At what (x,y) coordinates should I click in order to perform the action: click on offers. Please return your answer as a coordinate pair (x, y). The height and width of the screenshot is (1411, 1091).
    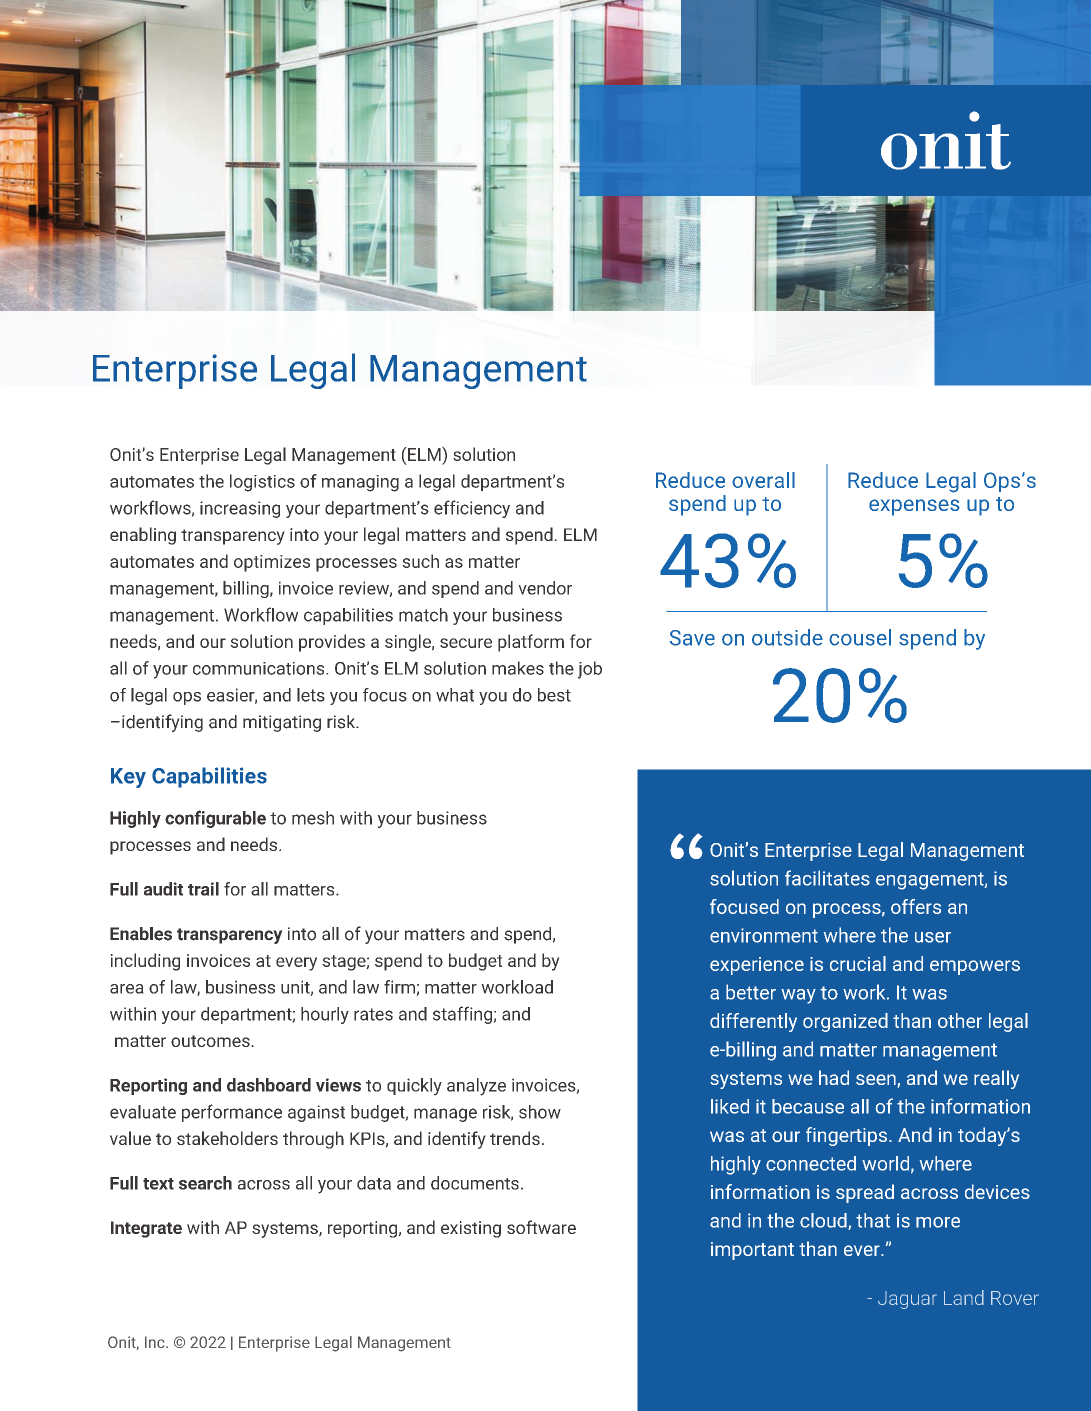
    Looking at the image, I should click on (916, 906).
